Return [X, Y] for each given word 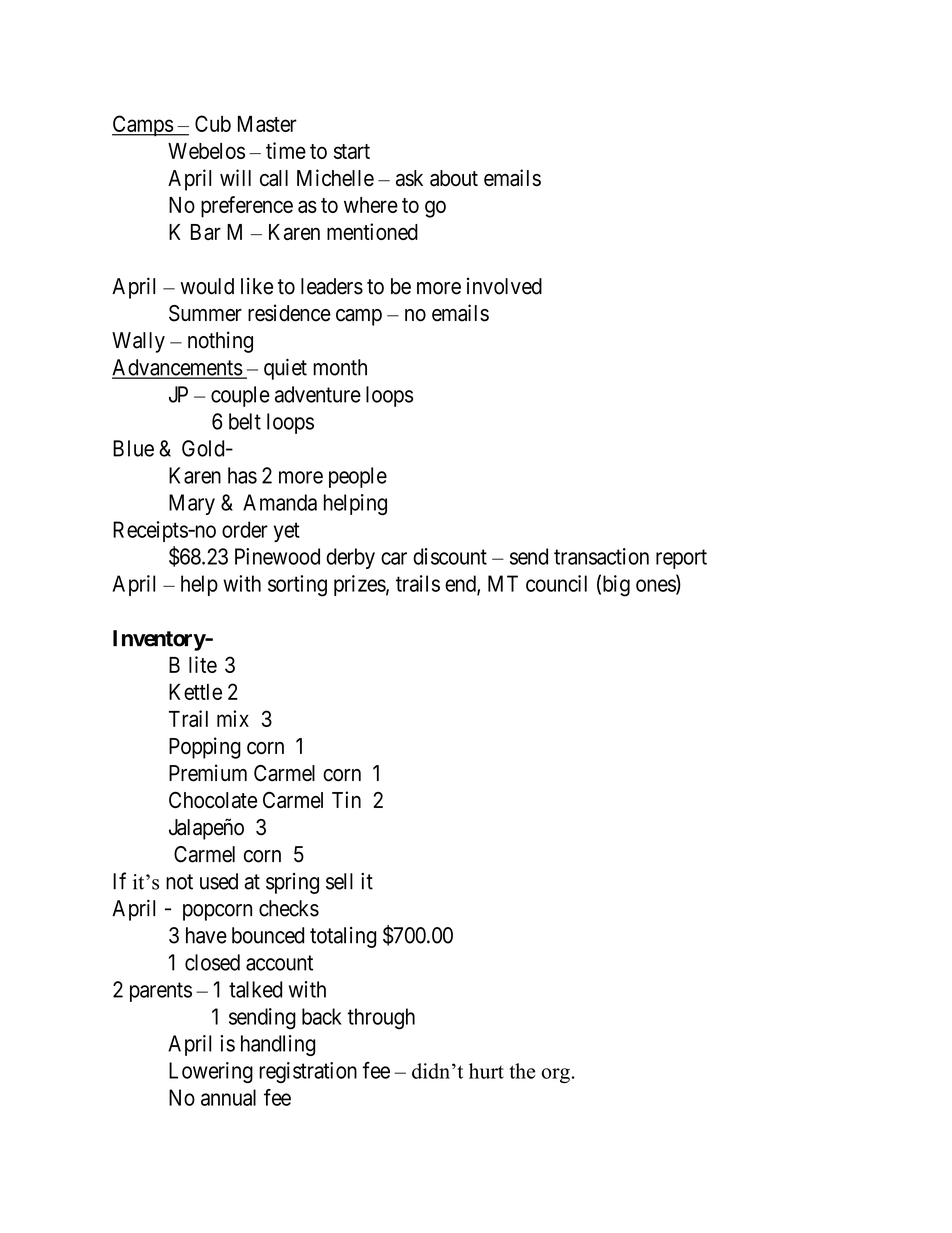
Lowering [211, 1072]
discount [450, 556]
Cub [213, 123]
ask [409, 178]
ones [656, 586]
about [454, 178]
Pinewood [277, 556]
